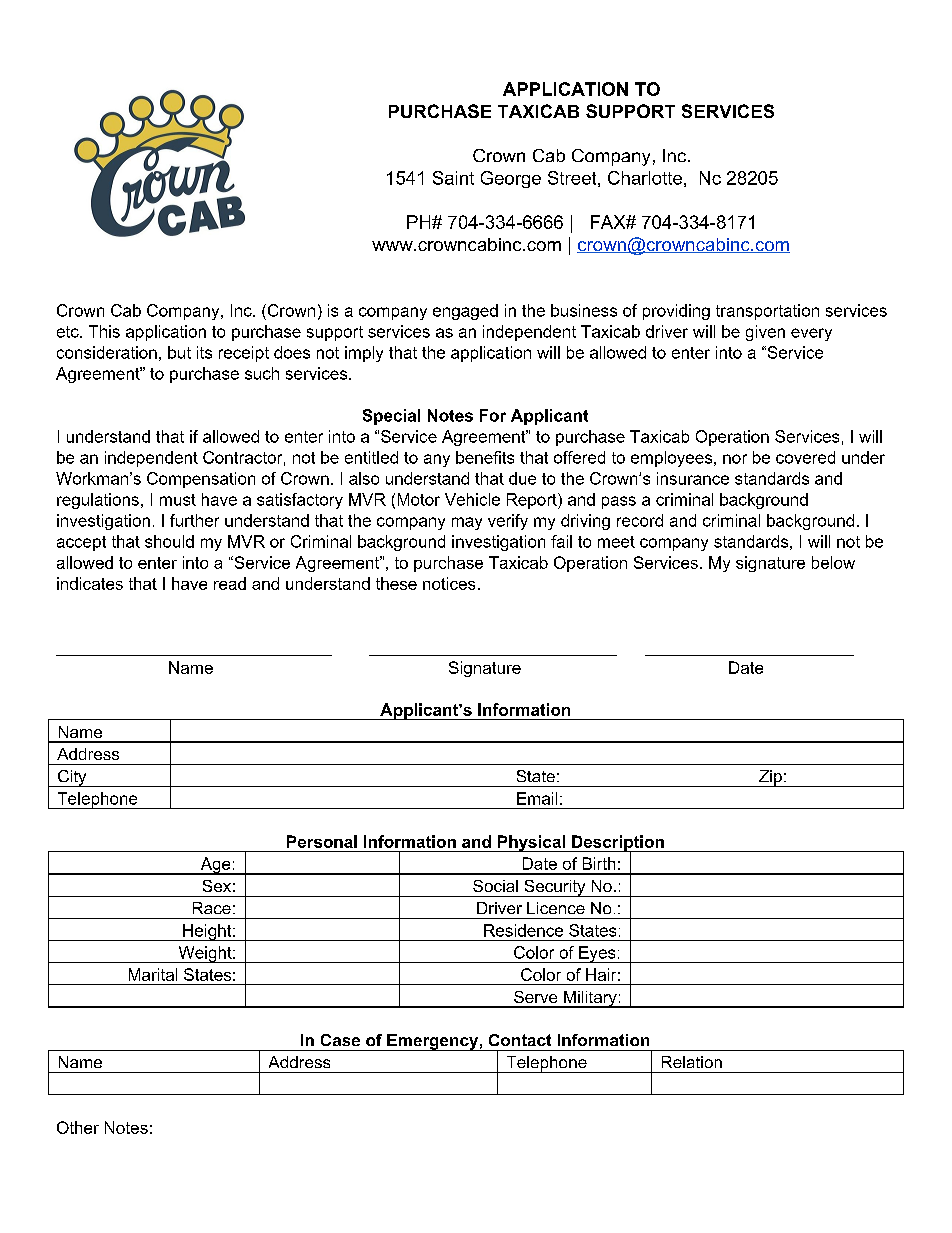 This document has width=952, height=1233. Describe the element at coordinates (767, 312) in the document. I see `transportation` at that location.
